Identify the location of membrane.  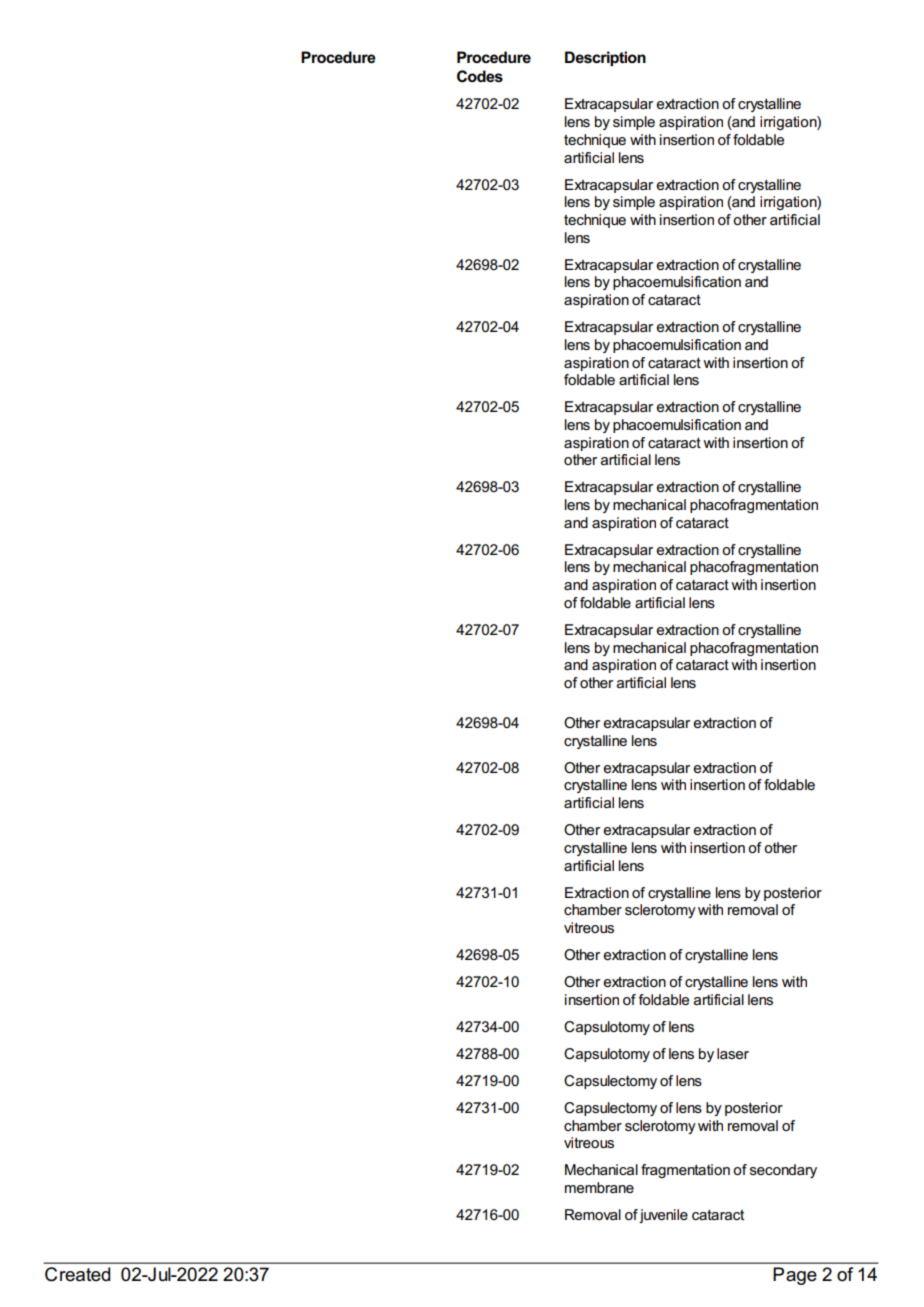
(599, 1187).
